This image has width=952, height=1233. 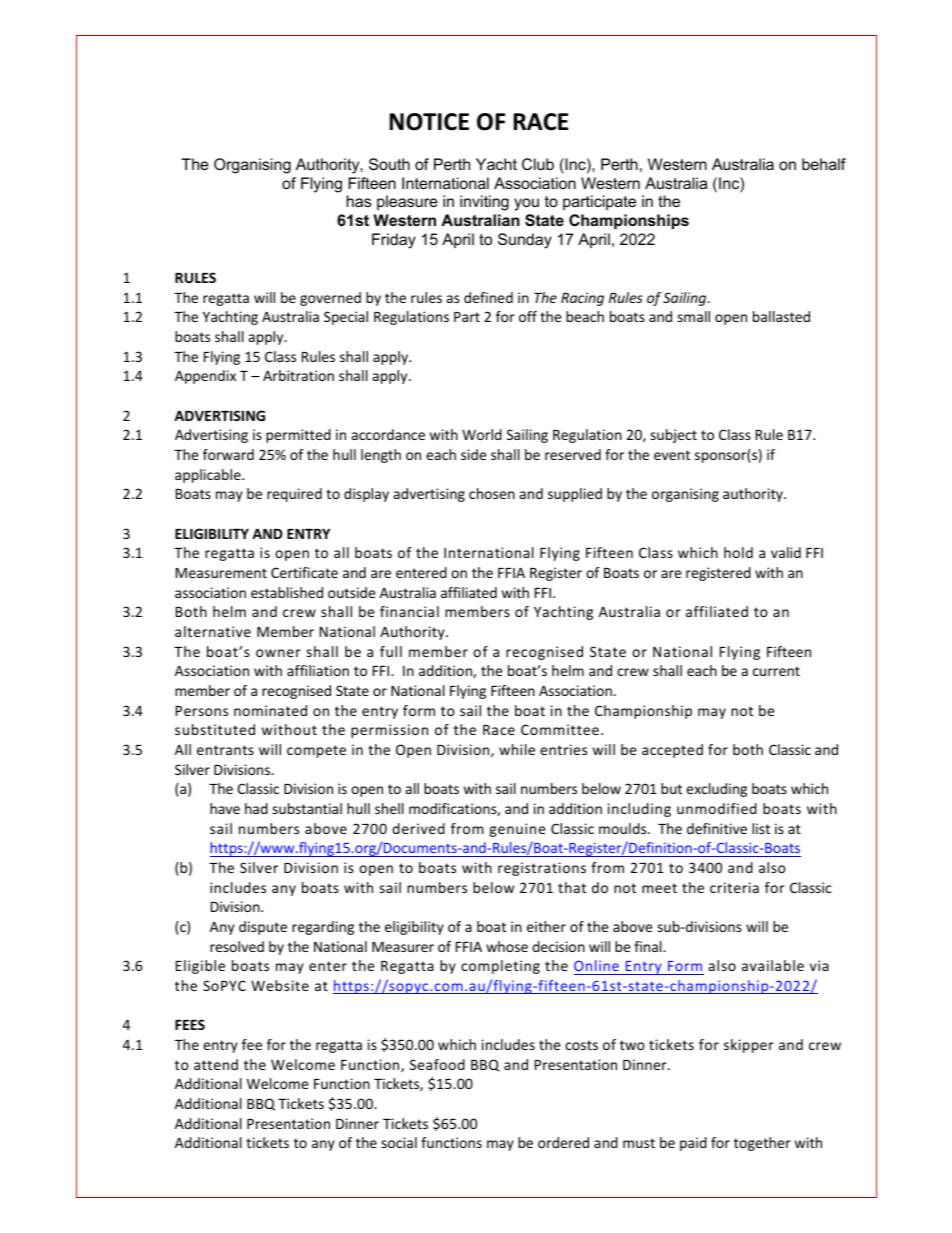 I want to click on attend, so click(x=216, y=1064).
